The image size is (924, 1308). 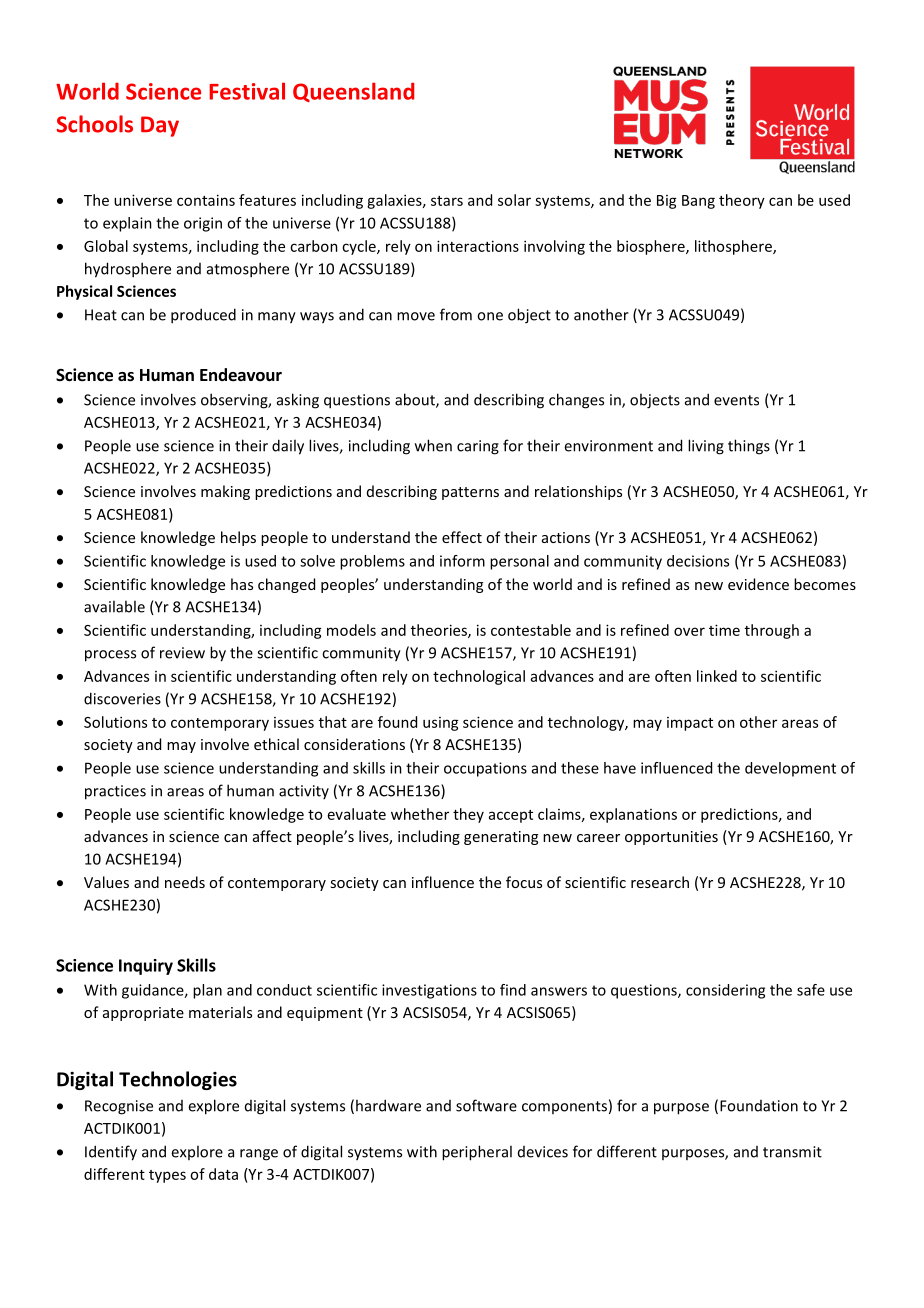 I want to click on Solutions, so click(x=115, y=722).
